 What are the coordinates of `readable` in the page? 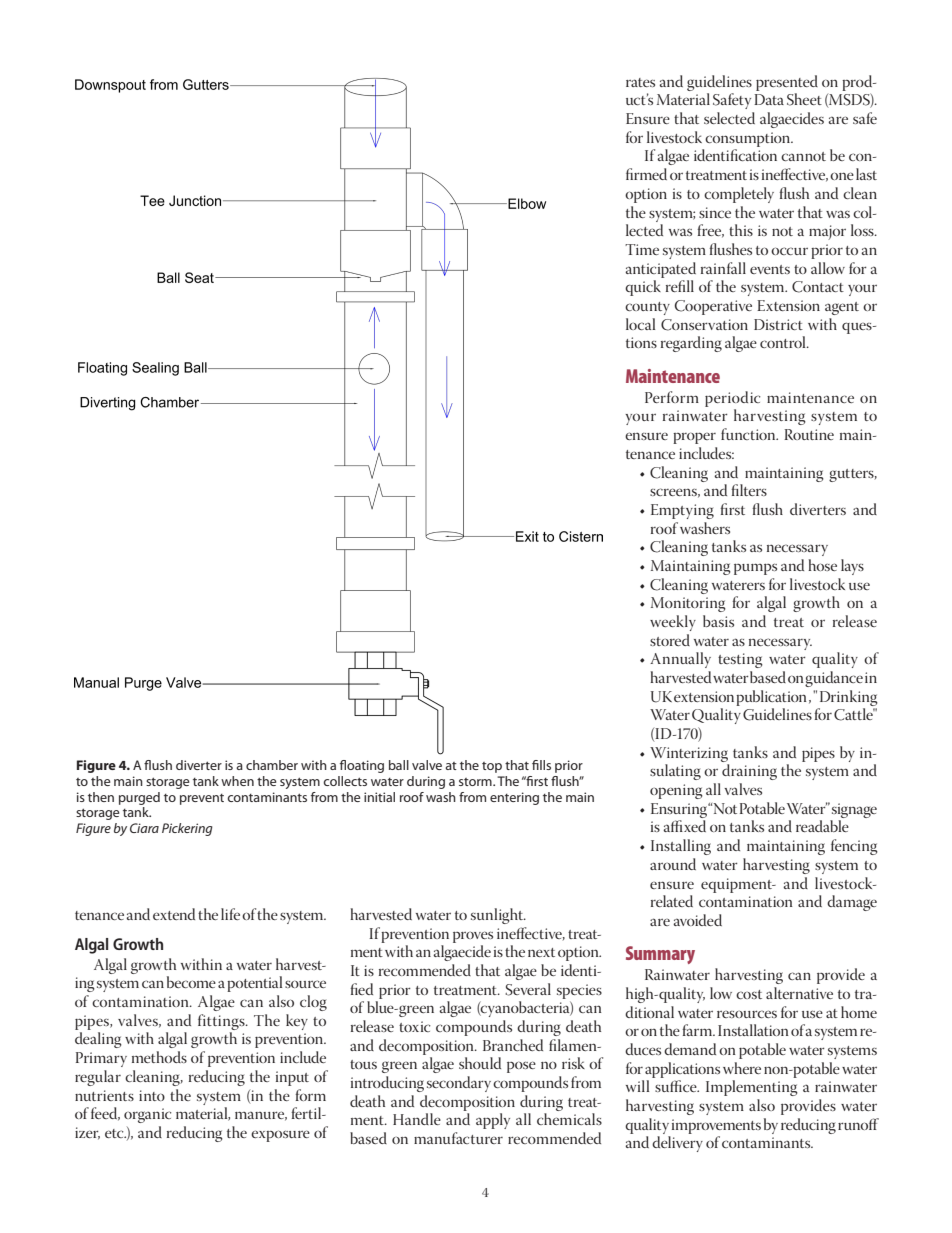 It's located at (822, 826).
